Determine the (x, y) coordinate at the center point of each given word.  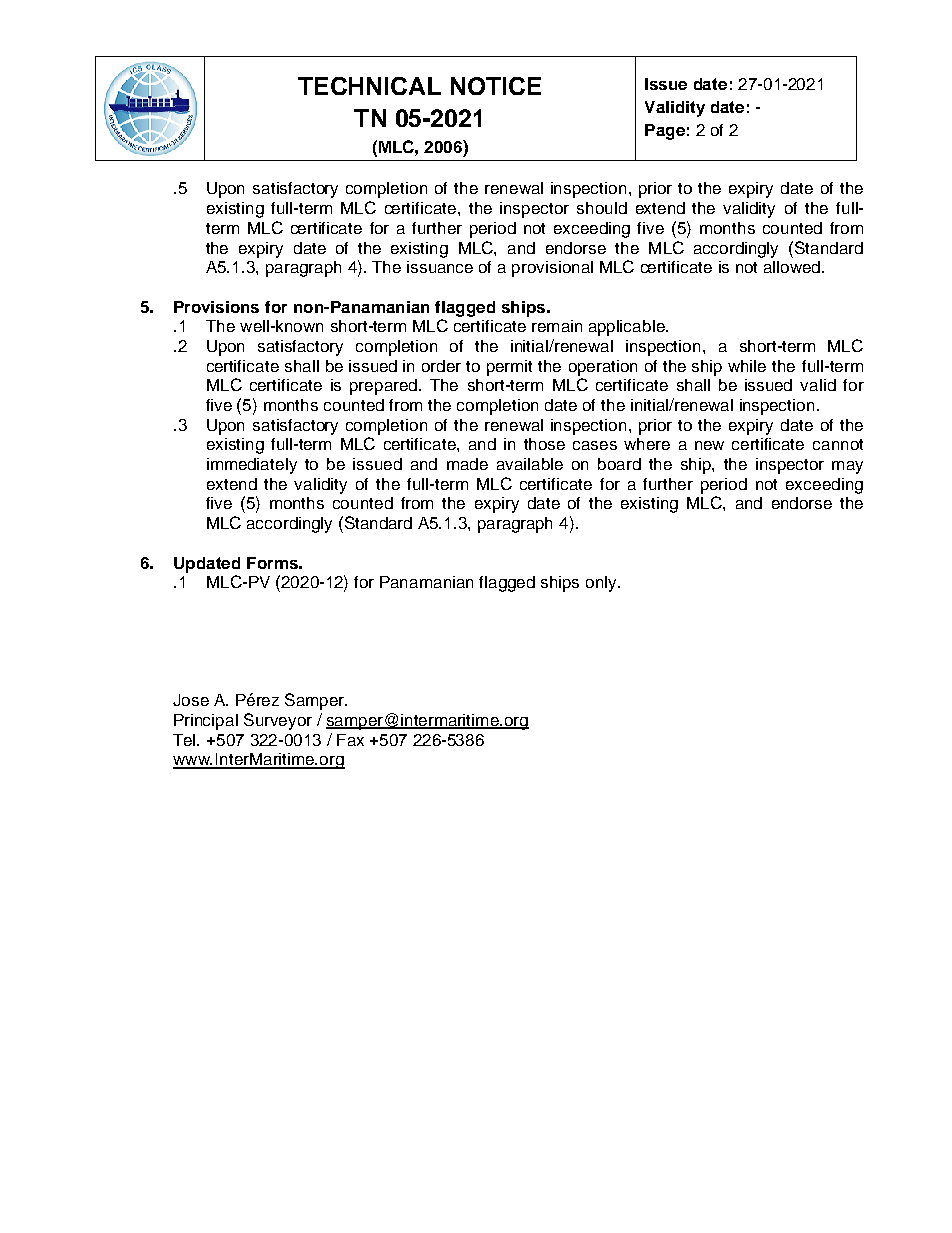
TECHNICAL (369, 86)
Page (665, 132)
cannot (838, 444)
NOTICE (496, 86)
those (544, 444)
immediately (252, 466)
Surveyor (278, 721)
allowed (793, 267)
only (602, 584)
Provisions (216, 307)
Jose (191, 700)
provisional (552, 269)
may (847, 467)
